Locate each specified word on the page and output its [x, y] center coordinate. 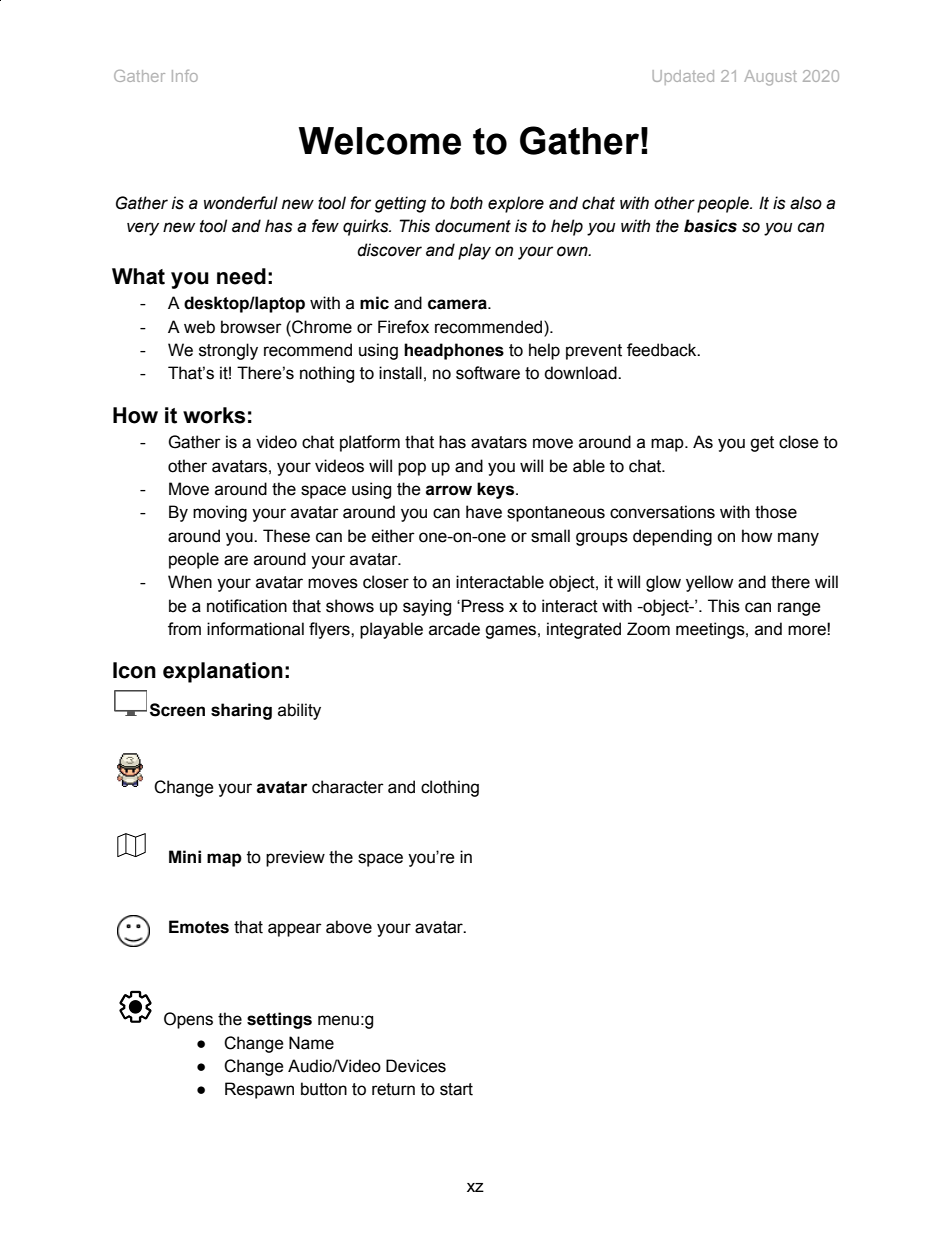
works [214, 415]
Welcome [380, 141]
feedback [663, 350]
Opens [188, 1020]
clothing [450, 788]
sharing [241, 711]
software [488, 373]
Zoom [648, 629]
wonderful [241, 203]
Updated [683, 77]
